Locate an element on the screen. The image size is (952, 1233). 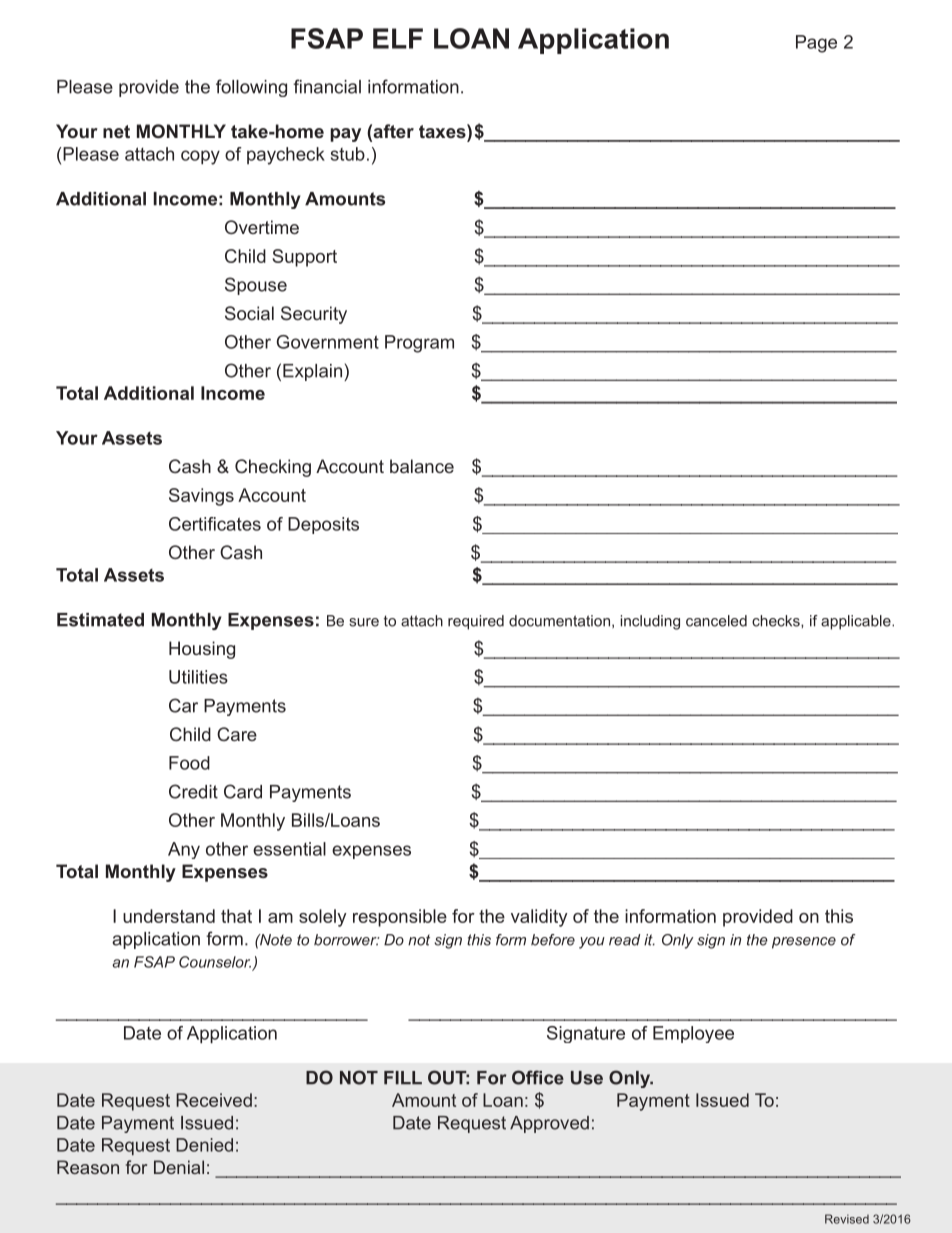
validity is located at coordinates (539, 918).
